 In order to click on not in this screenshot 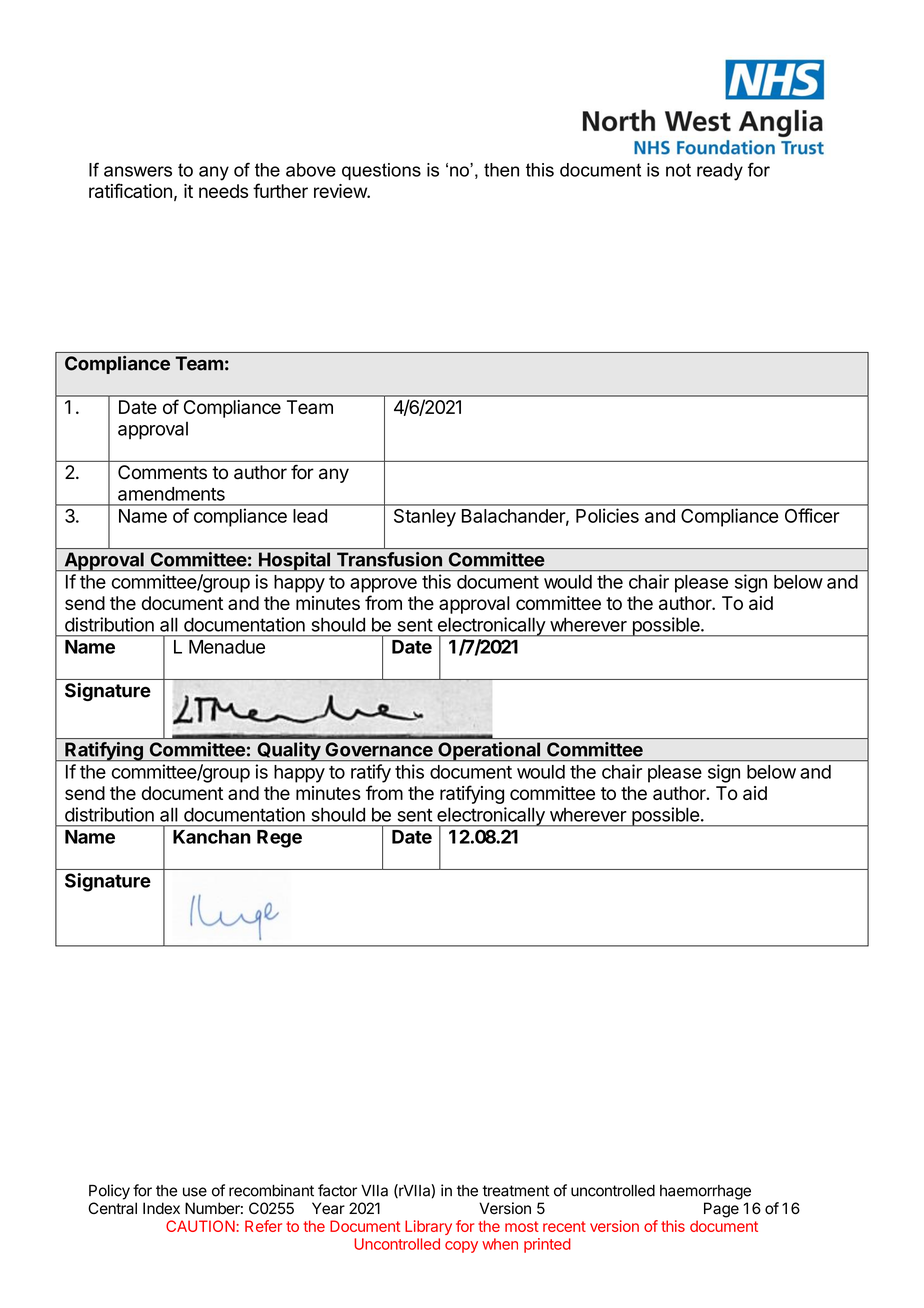, I will do `click(678, 170)`.
